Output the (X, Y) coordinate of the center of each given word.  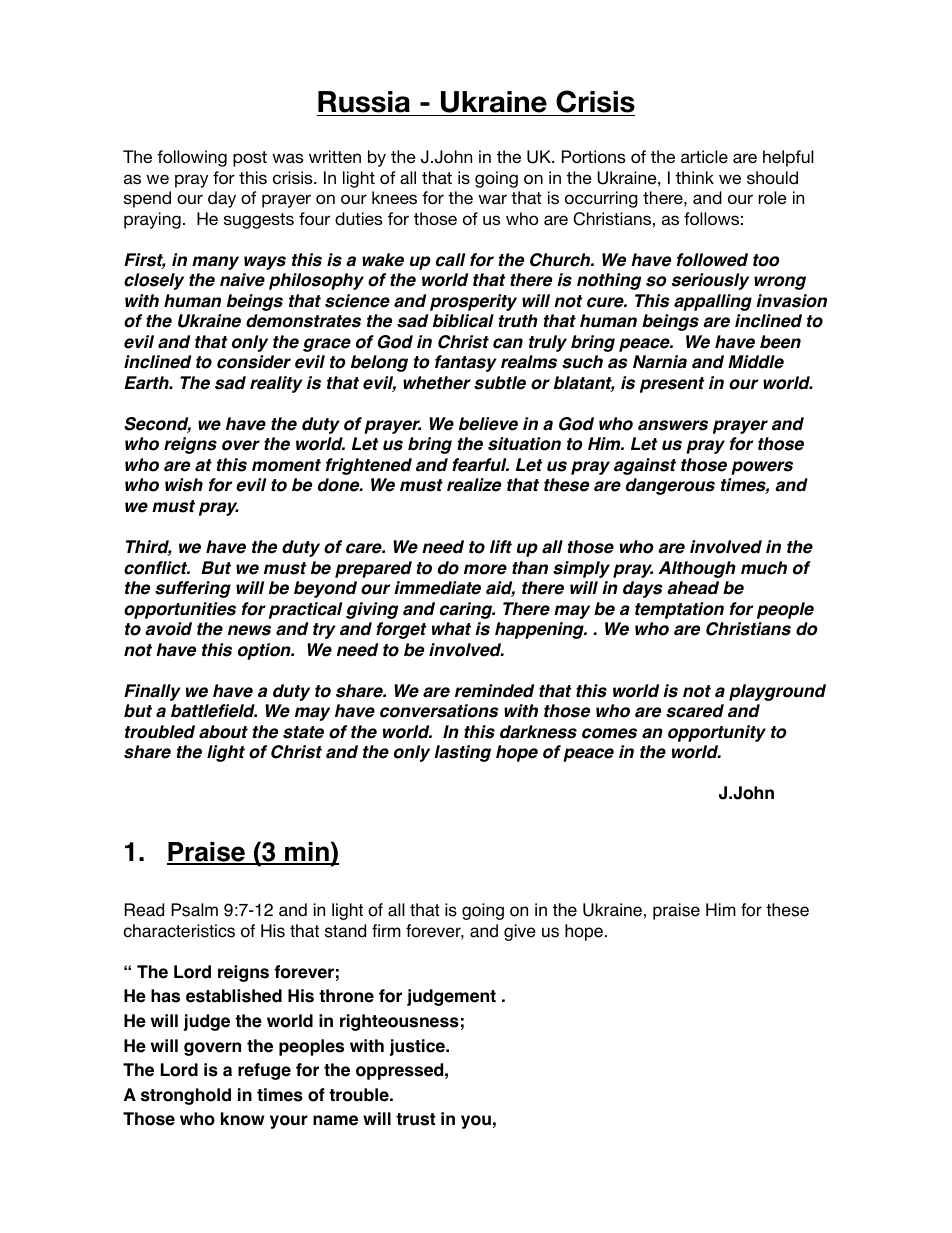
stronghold (186, 1096)
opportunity (717, 733)
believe (488, 424)
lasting (462, 753)
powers (762, 468)
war (492, 199)
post (250, 159)
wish (184, 485)
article (704, 156)
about (223, 732)
